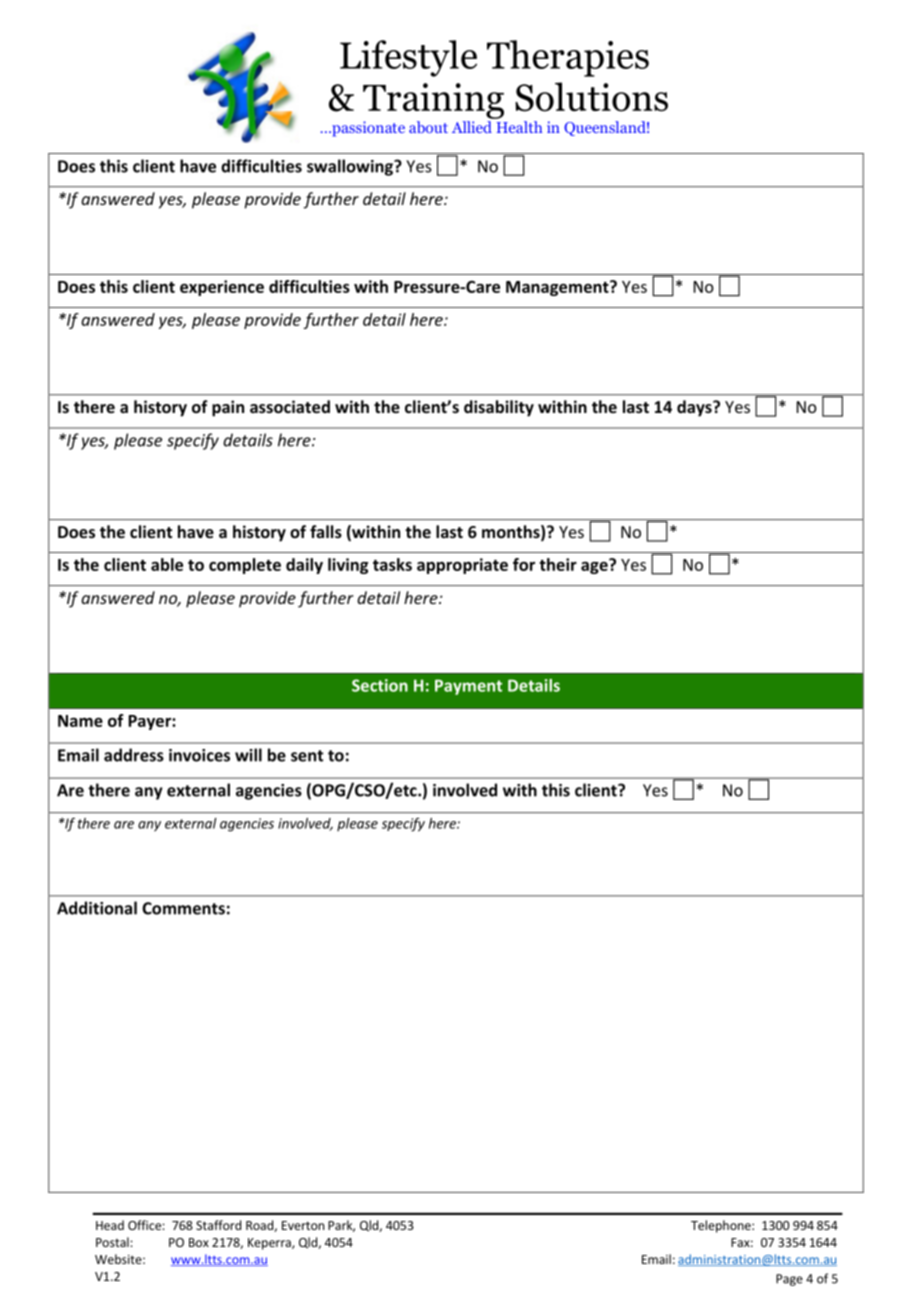 The height and width of the document is (1308, 924). Describe the element at coordinates (144, 1225) in the document. I see `Office` at that location.
